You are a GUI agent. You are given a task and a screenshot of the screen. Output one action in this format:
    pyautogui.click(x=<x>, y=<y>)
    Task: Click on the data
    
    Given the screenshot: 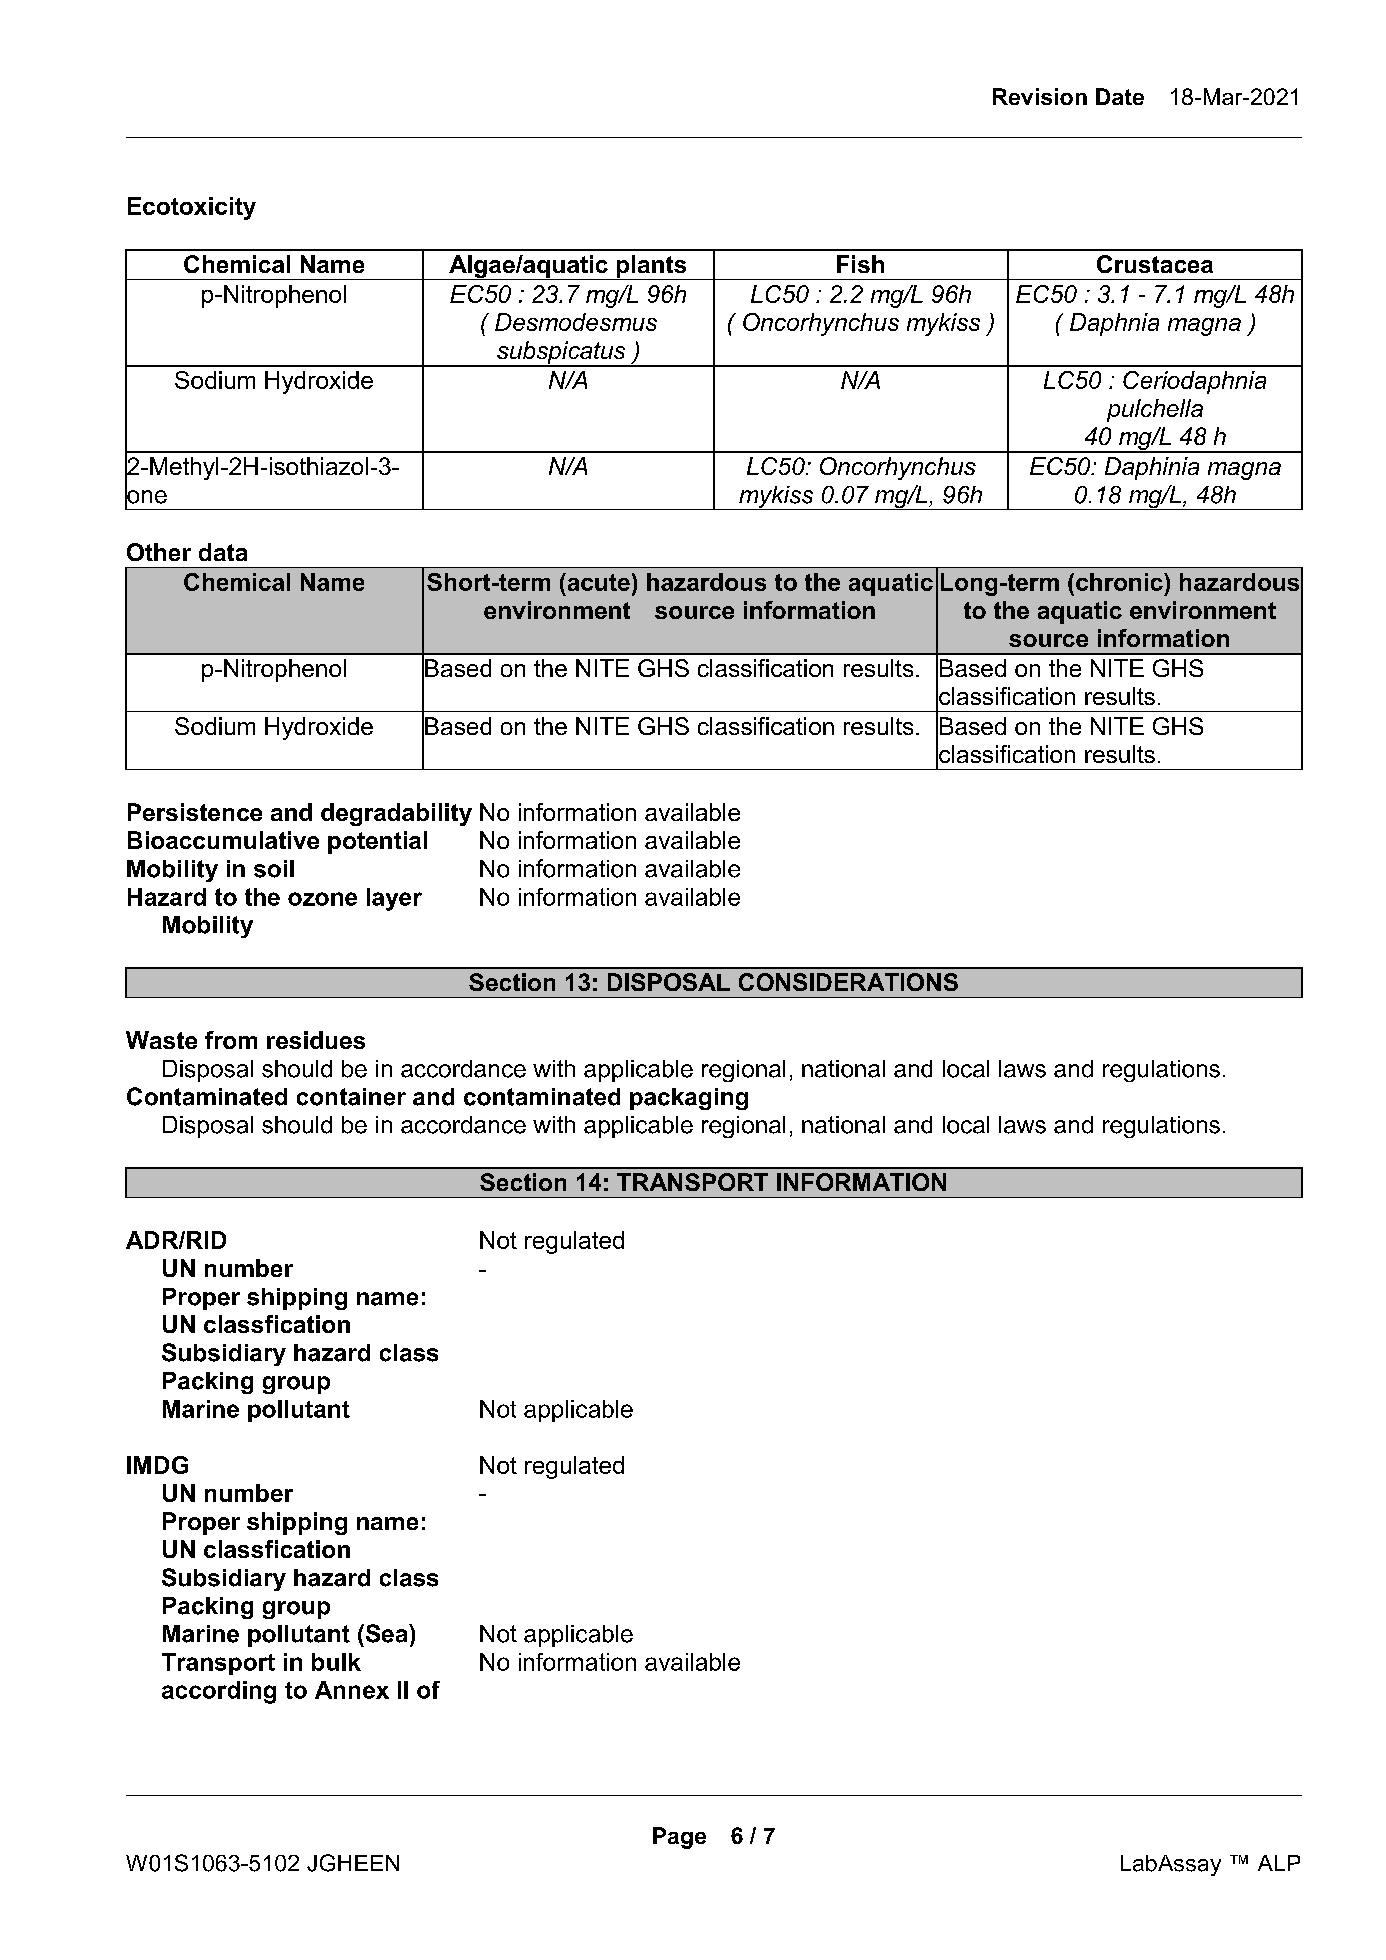 What is the action you would take?
    pyautogui.click(x=223, y=552)
